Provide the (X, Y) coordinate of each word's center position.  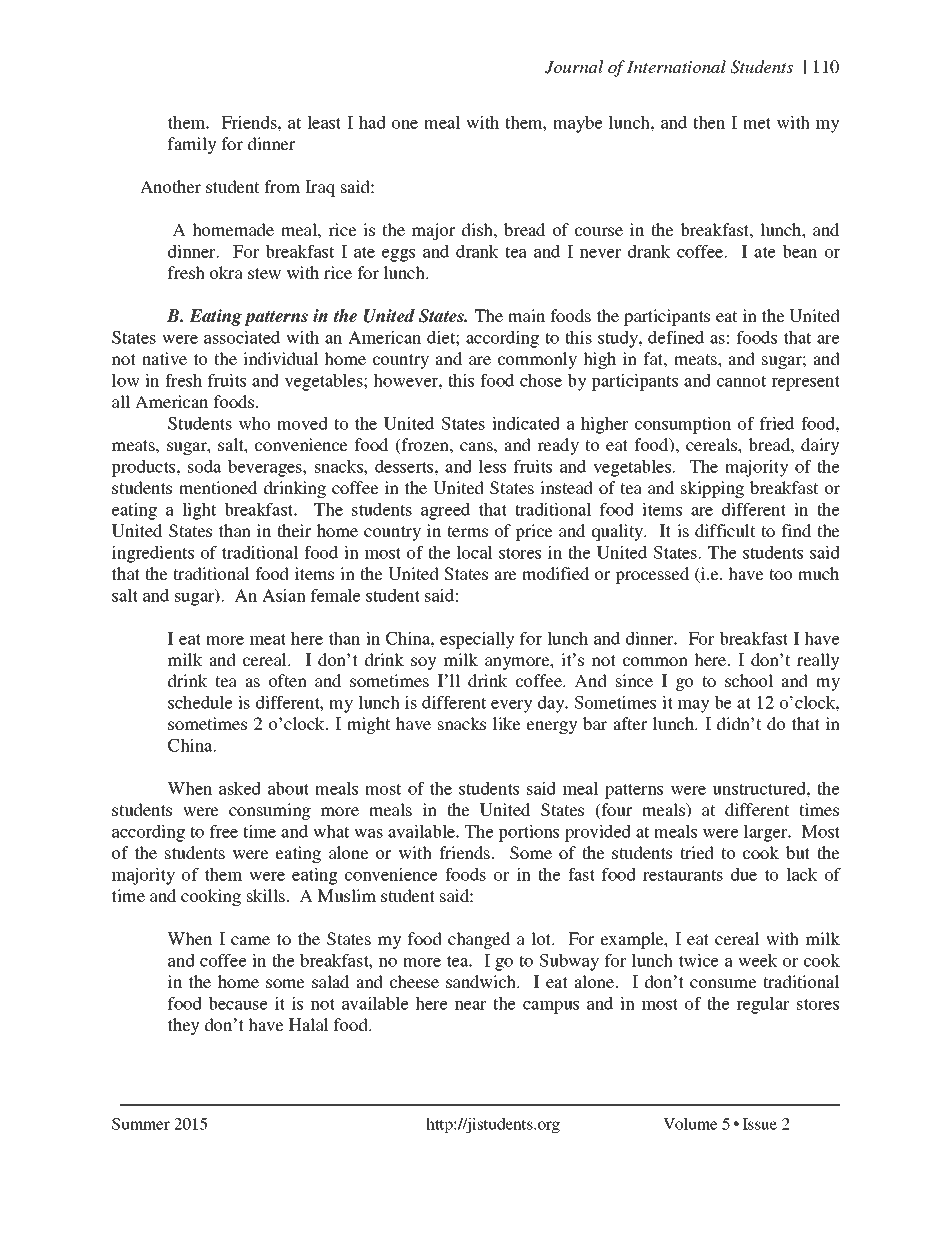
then (709, 122)
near (470, 1005)
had (372, 122)
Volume (690, 1124)
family (192, 145)
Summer (141, 1124)
